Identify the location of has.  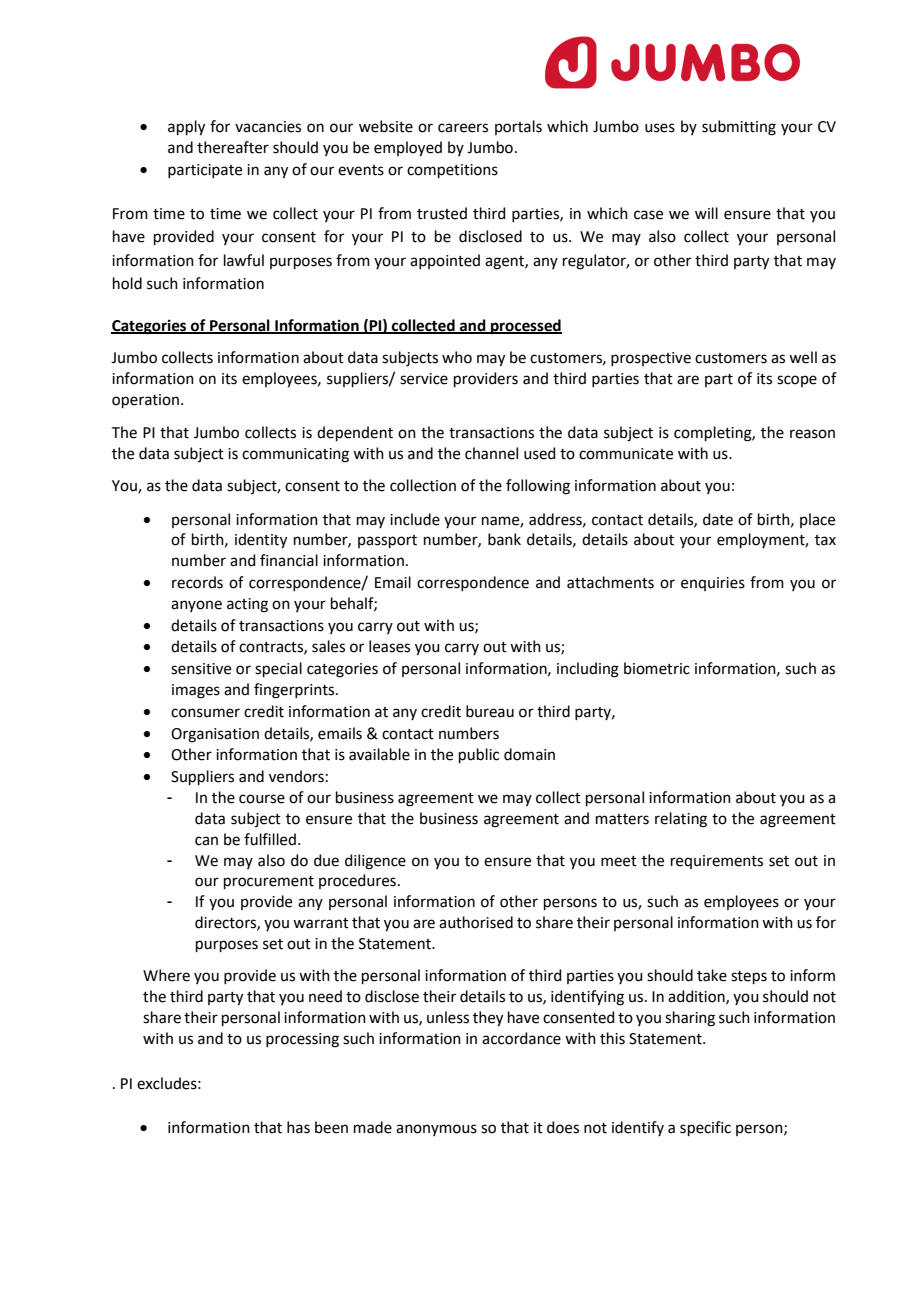
(298, 1127).
